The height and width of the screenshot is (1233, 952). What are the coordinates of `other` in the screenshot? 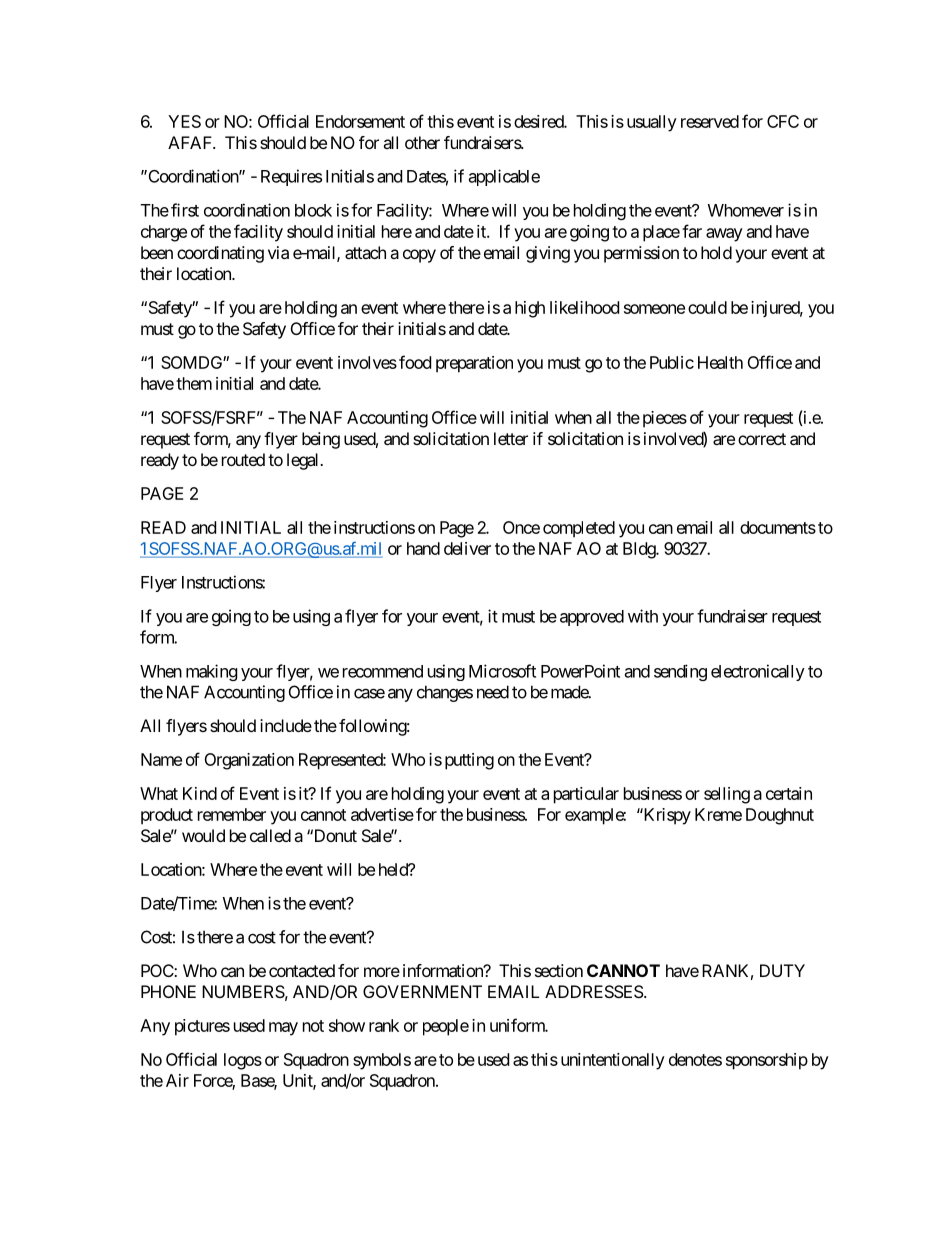 It's located at (422, 142).
